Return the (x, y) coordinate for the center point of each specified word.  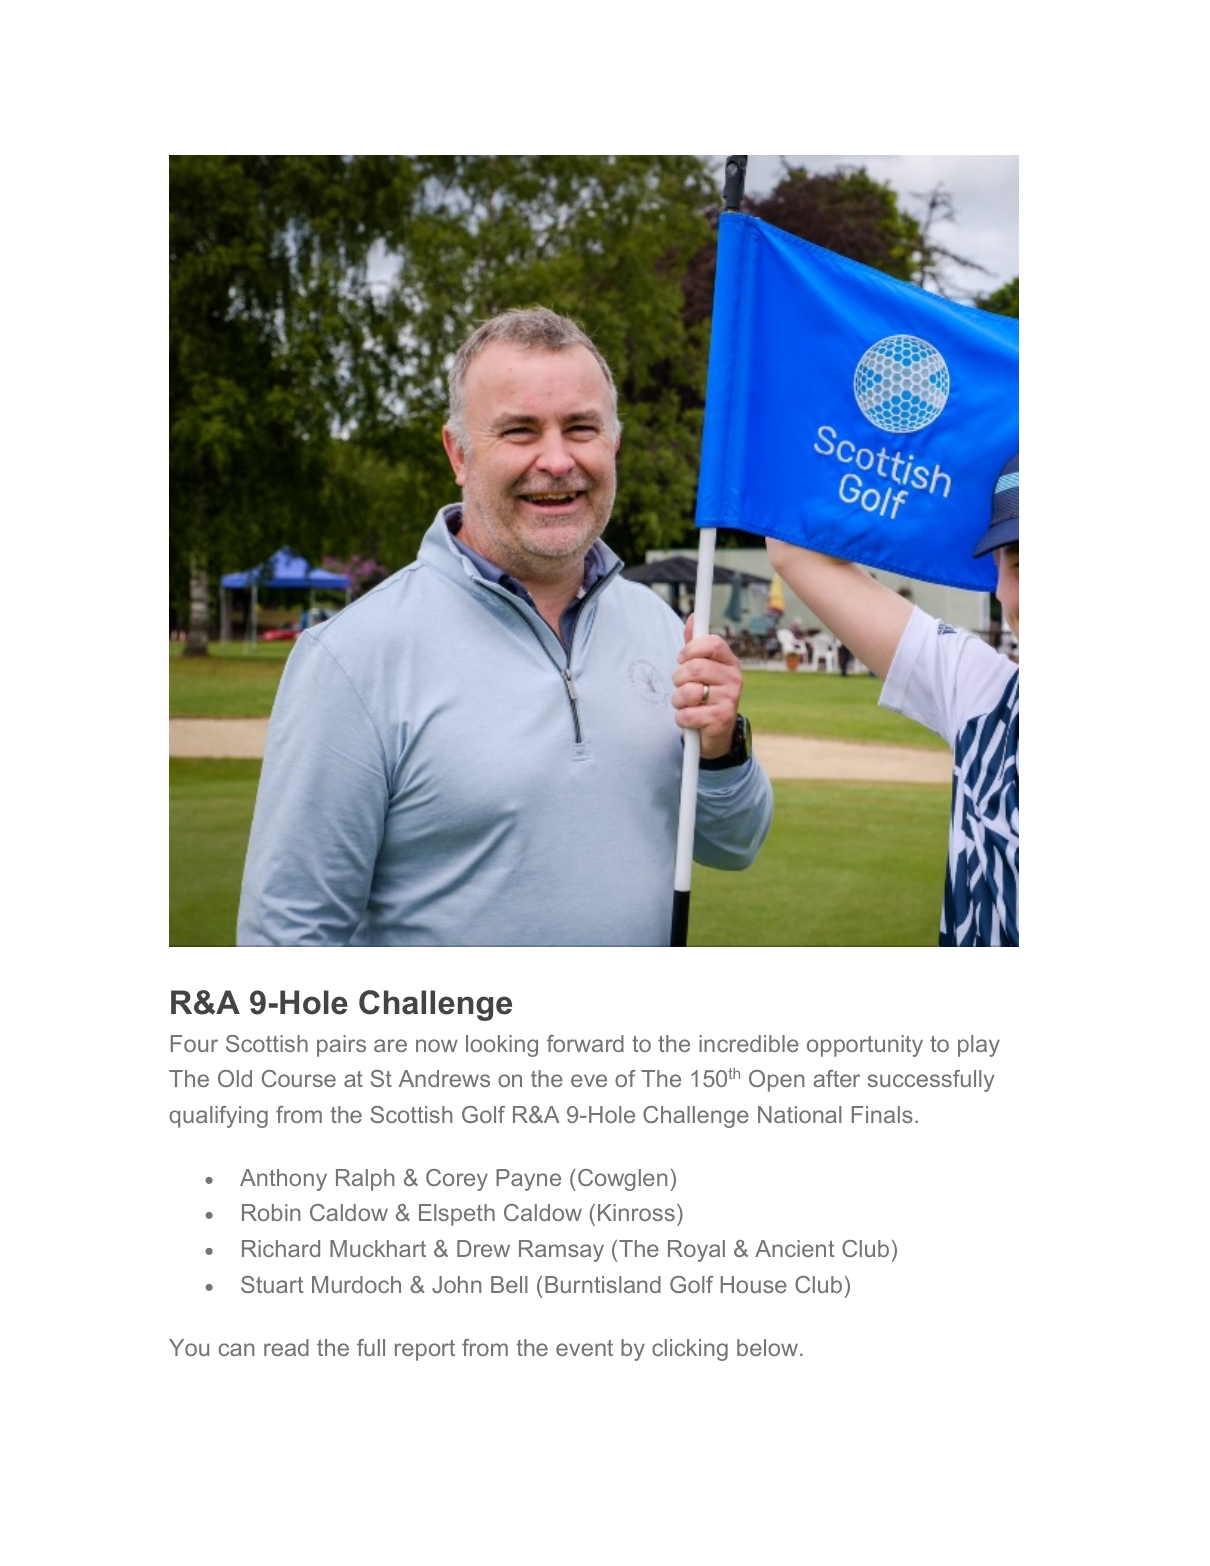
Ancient (794, 1248)
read (286, 1347)
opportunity (865, 1046)
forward (585, 1043)
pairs (341, 1046)
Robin (271, 1212)
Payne (528, 1180)
